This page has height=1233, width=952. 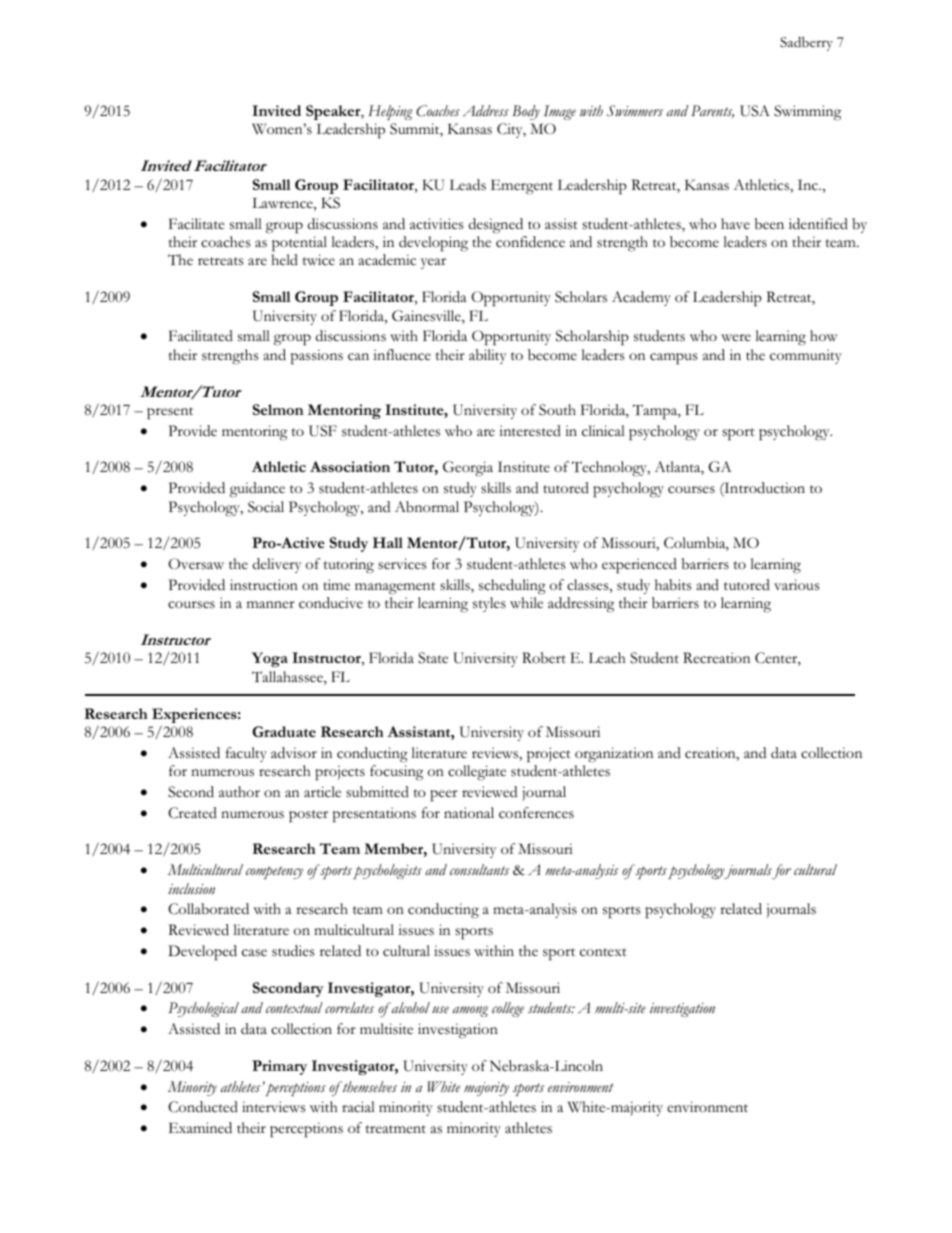 What do you see at coordinates (508, 1009) in the page?
I see `college` at bounding box center [508, 1009].
